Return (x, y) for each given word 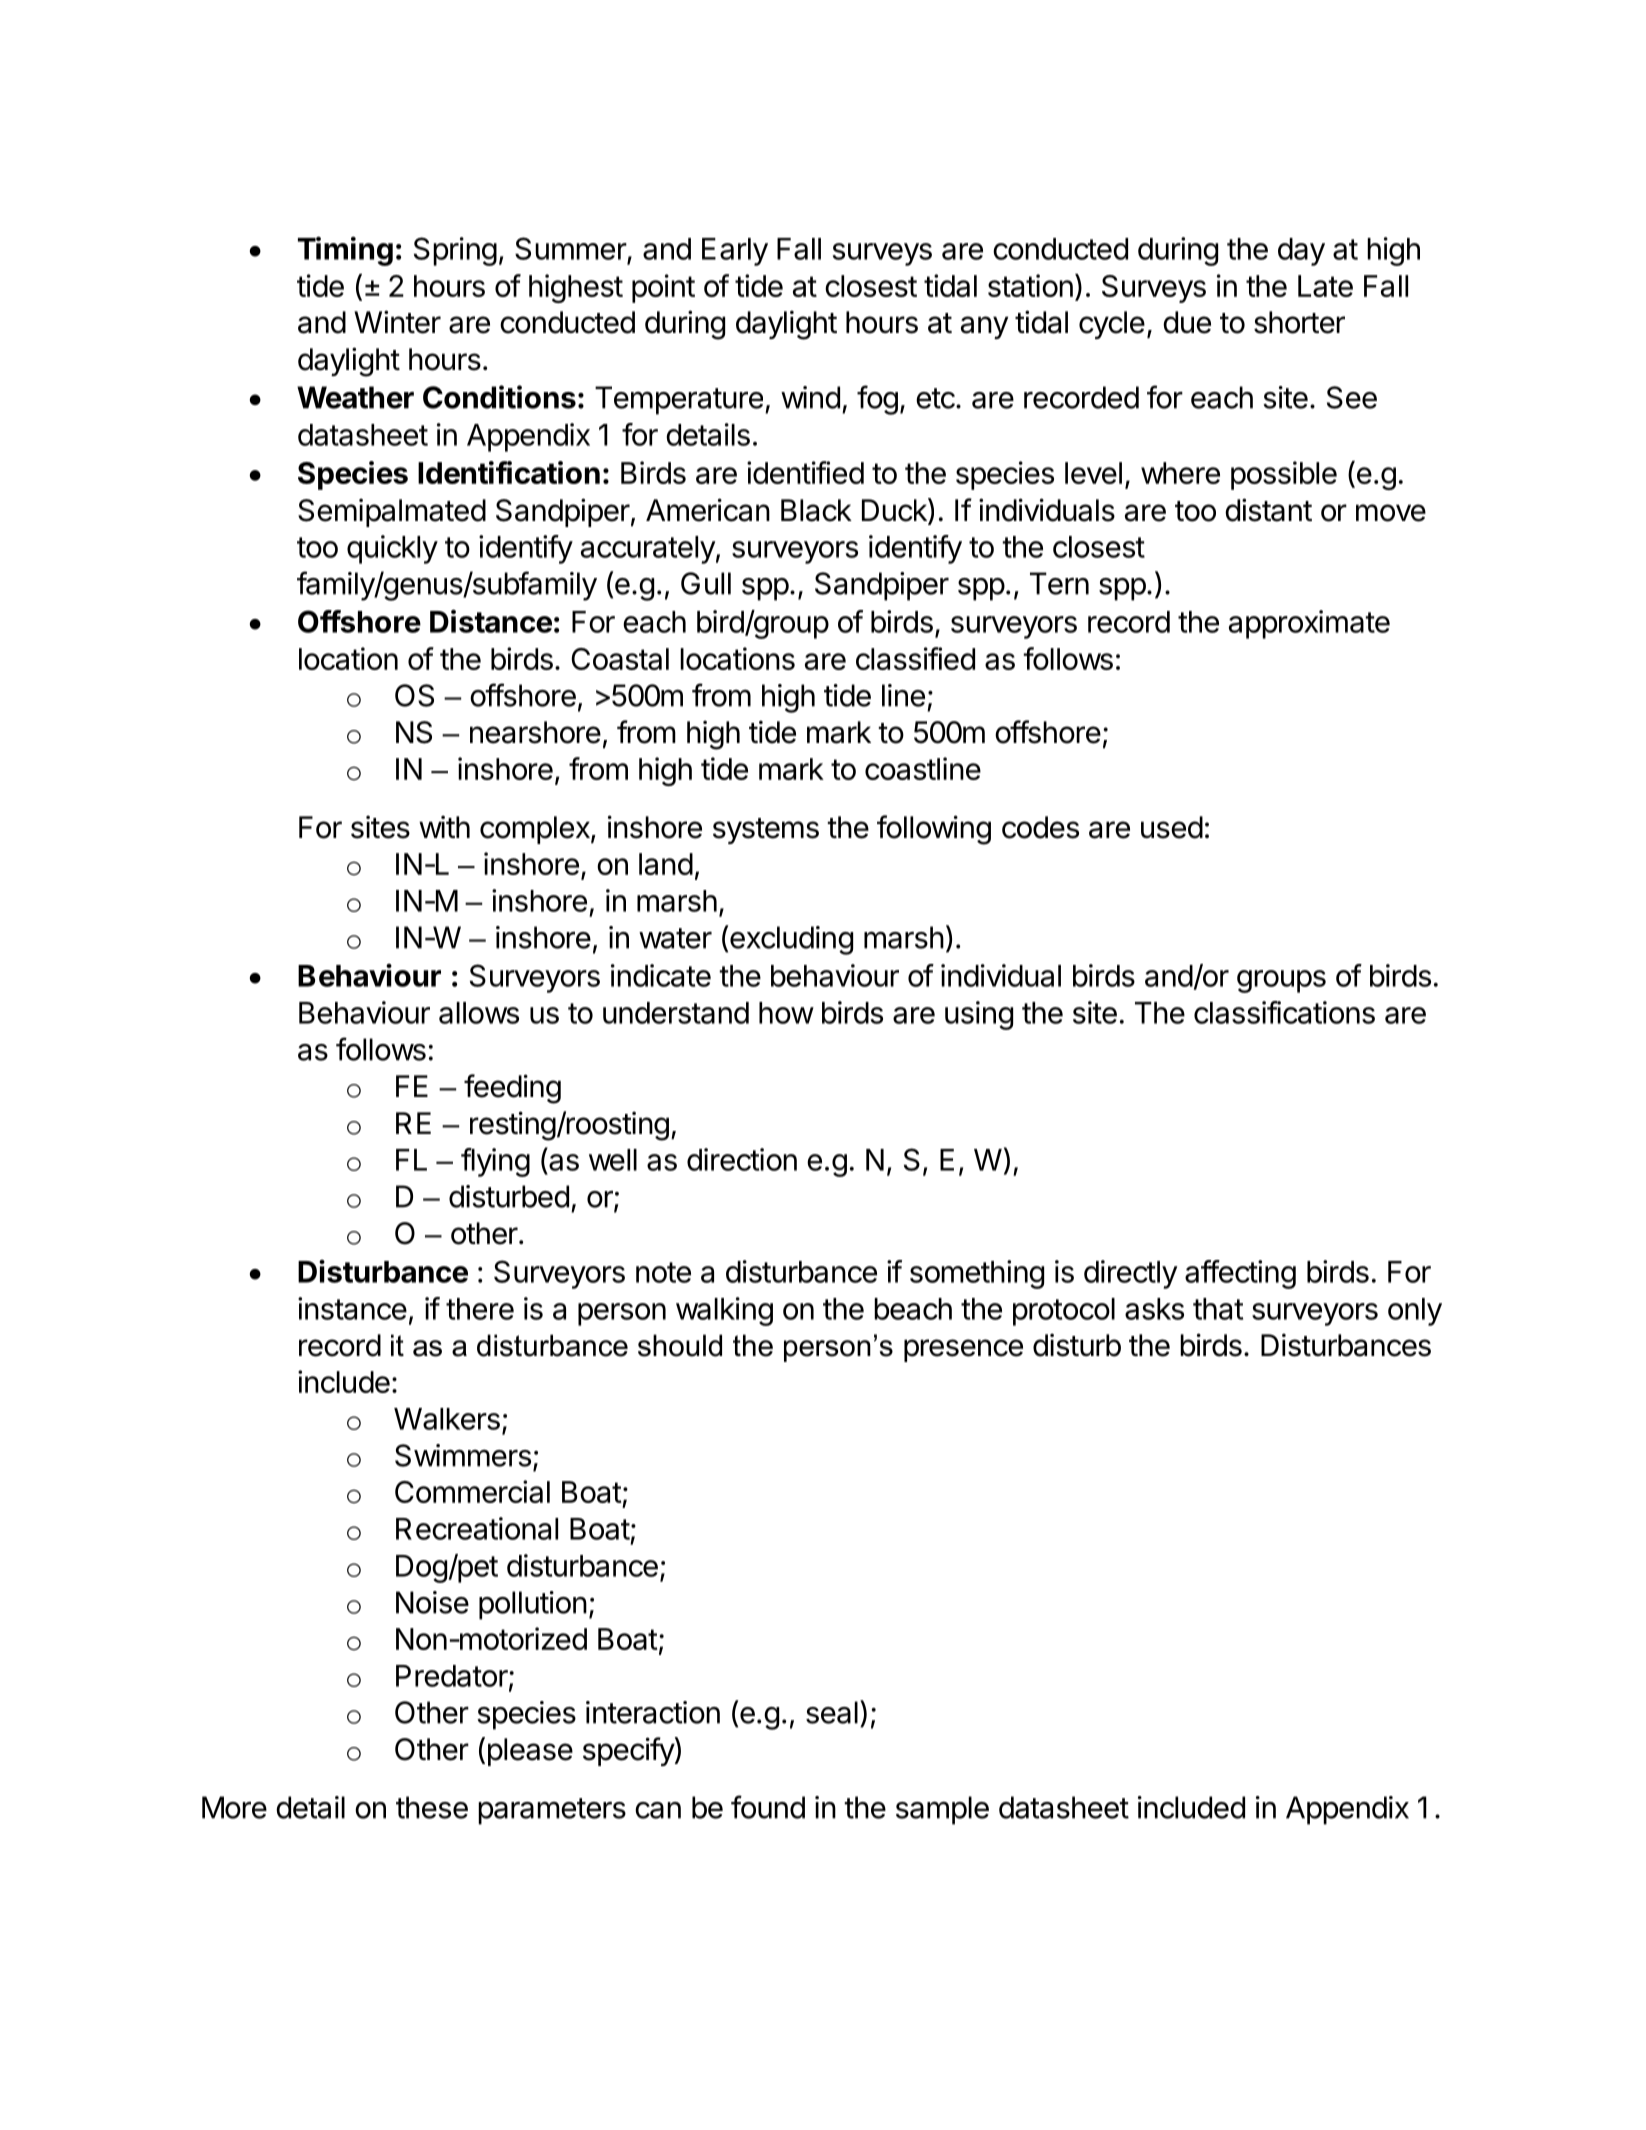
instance (352, 1308)
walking (724, 1311)
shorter (1299, 322)
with (444, 826)
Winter (397, 322)
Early (735, 252)
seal (832, 1712)
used (1172, 827)
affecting (1240, 1274)
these (432, 1807)
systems (766, 831)
